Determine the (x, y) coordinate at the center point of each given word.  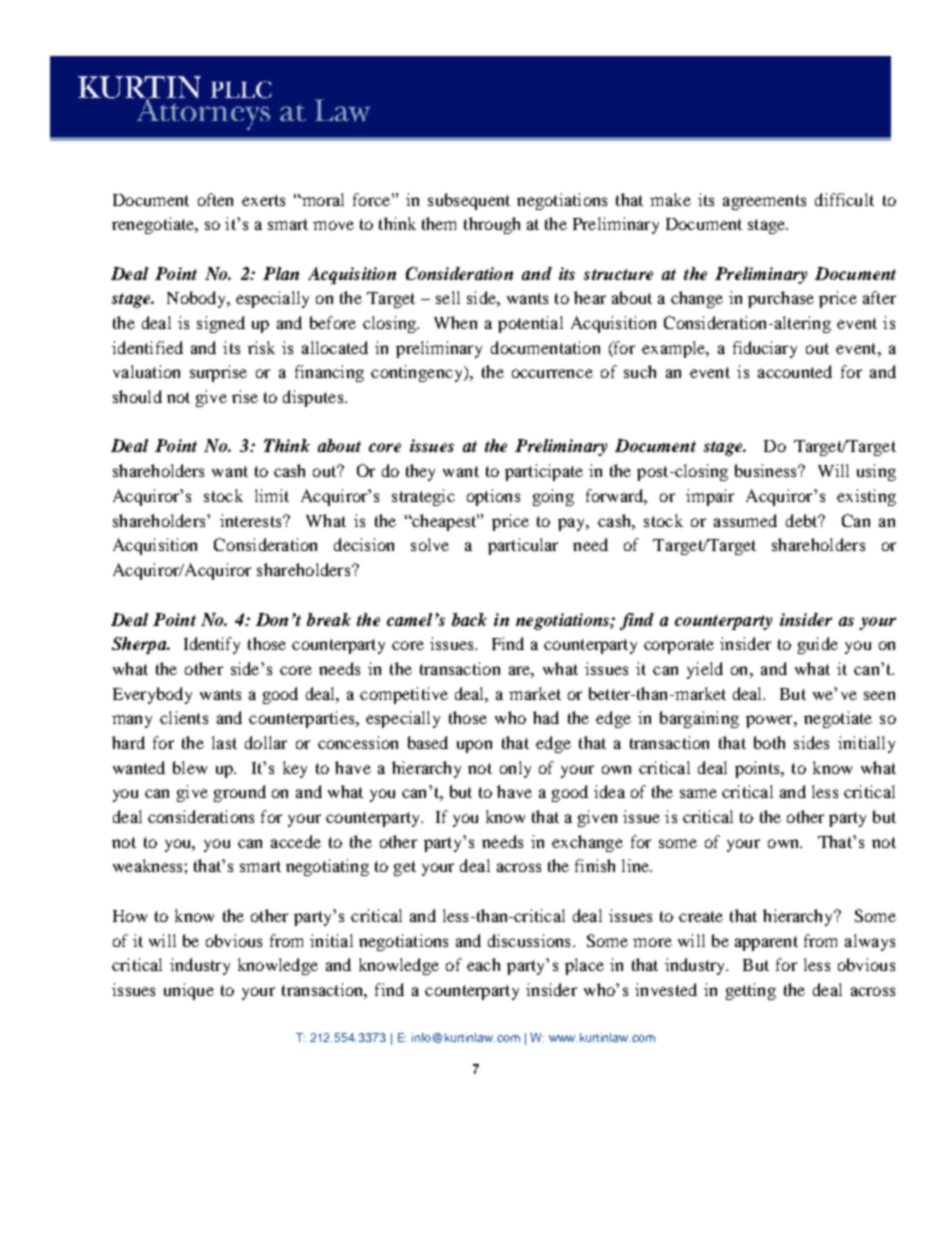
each (483, 964)
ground (240, 793)
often (215, 199)
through (492, 225)
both (769, 742)
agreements (764, 202)
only (515, 769)
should (137, 396)
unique (189, 991)
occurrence (552, 373)
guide (818, 645)
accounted (795, 371)
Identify (212, 645)
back (469, 619)
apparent (766, 943)
